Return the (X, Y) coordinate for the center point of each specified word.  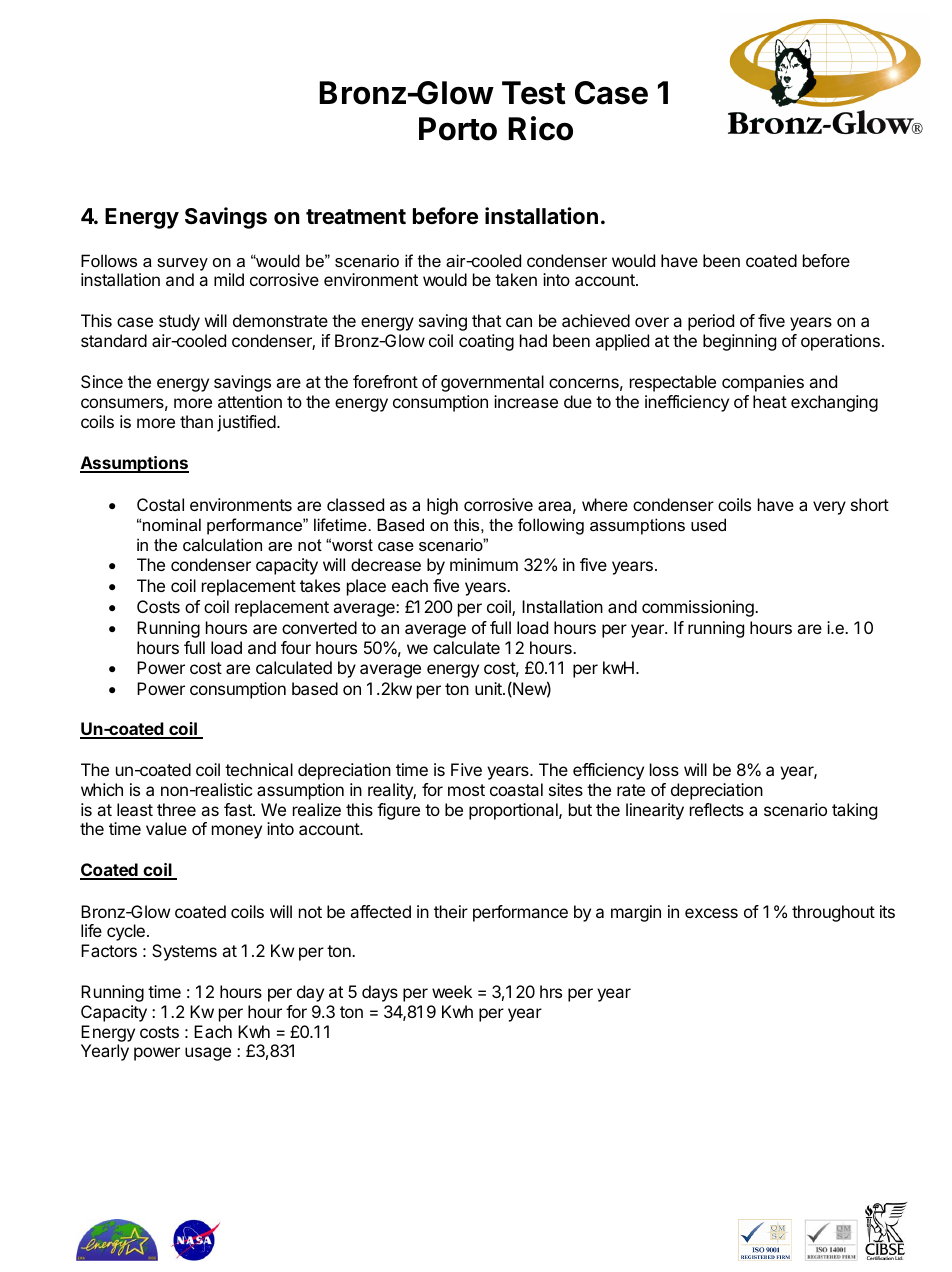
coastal (516, 789)
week (452, 991)
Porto (458, 129)
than (196, 421)
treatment (356, 217)
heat (770, 401)
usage (208, 1054)
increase (526, 401)
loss (664, 769)
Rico (540, 128)
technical (259, 769)
